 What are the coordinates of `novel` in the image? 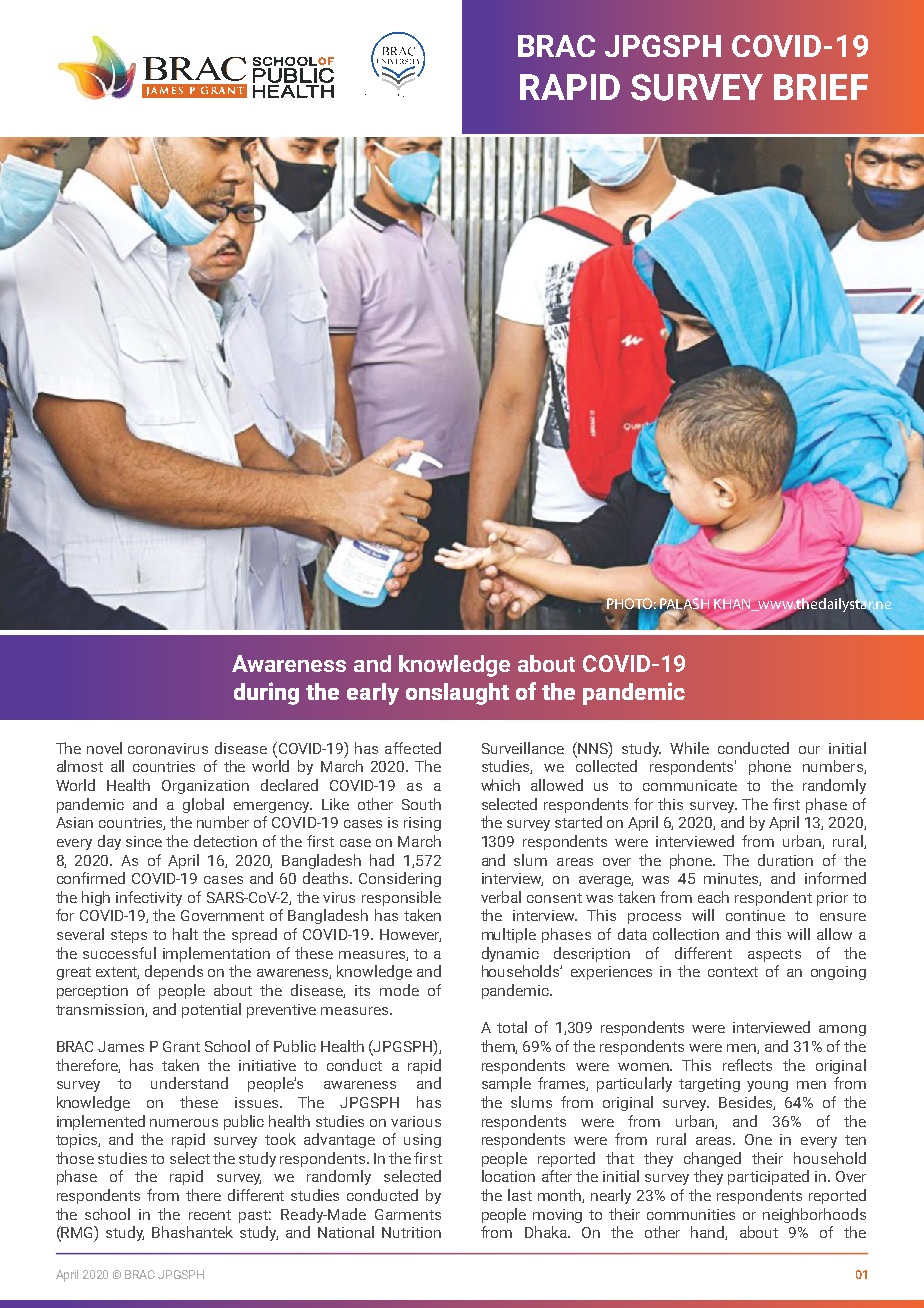 It's located at (104, 748).
